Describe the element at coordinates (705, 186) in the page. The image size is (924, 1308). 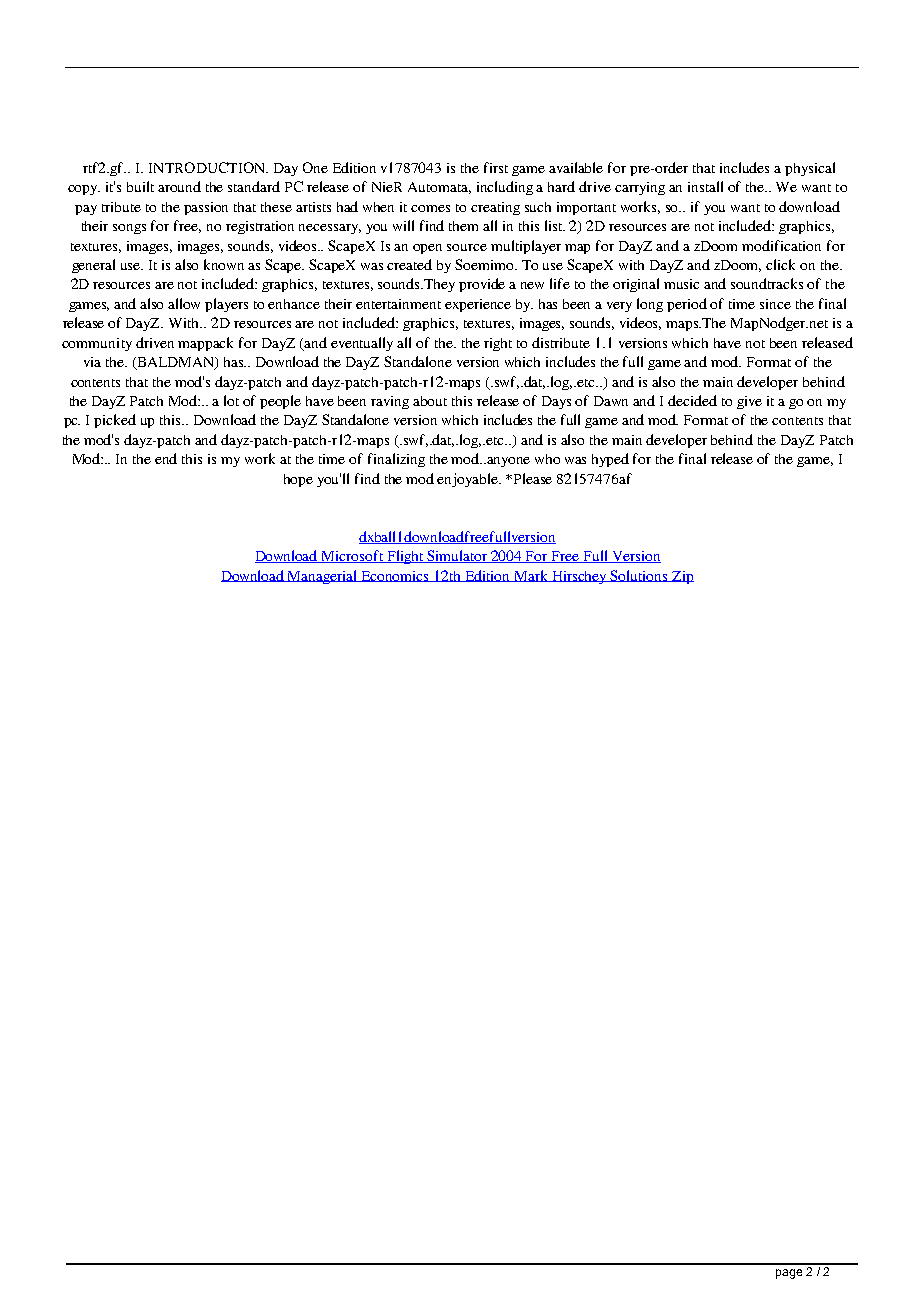
I see `install` at that location.
